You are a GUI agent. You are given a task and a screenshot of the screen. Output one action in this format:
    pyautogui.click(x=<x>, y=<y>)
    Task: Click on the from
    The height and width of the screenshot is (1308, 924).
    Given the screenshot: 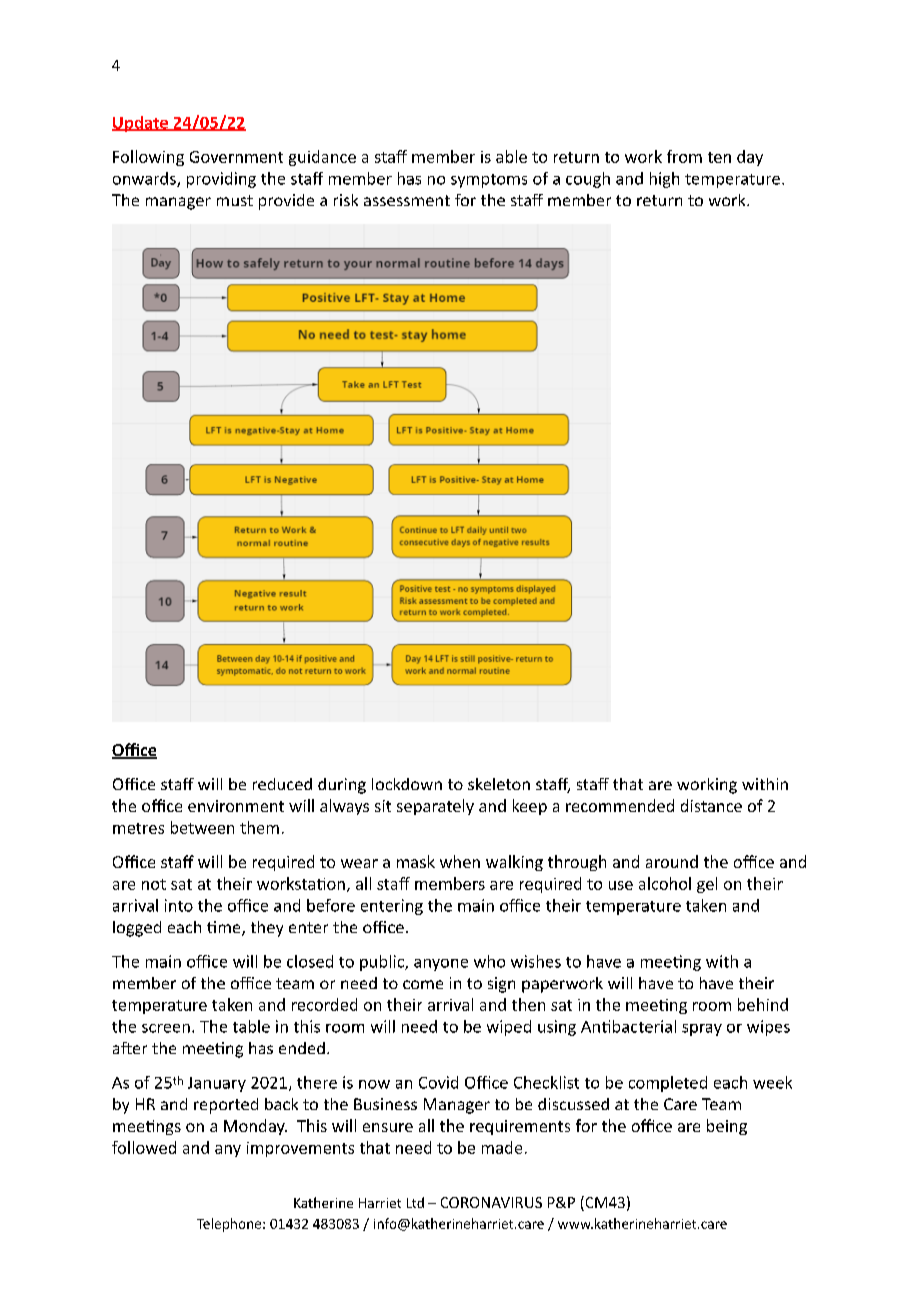 What is the action you would take?
    pyautogui.click(x=684, y=156)
